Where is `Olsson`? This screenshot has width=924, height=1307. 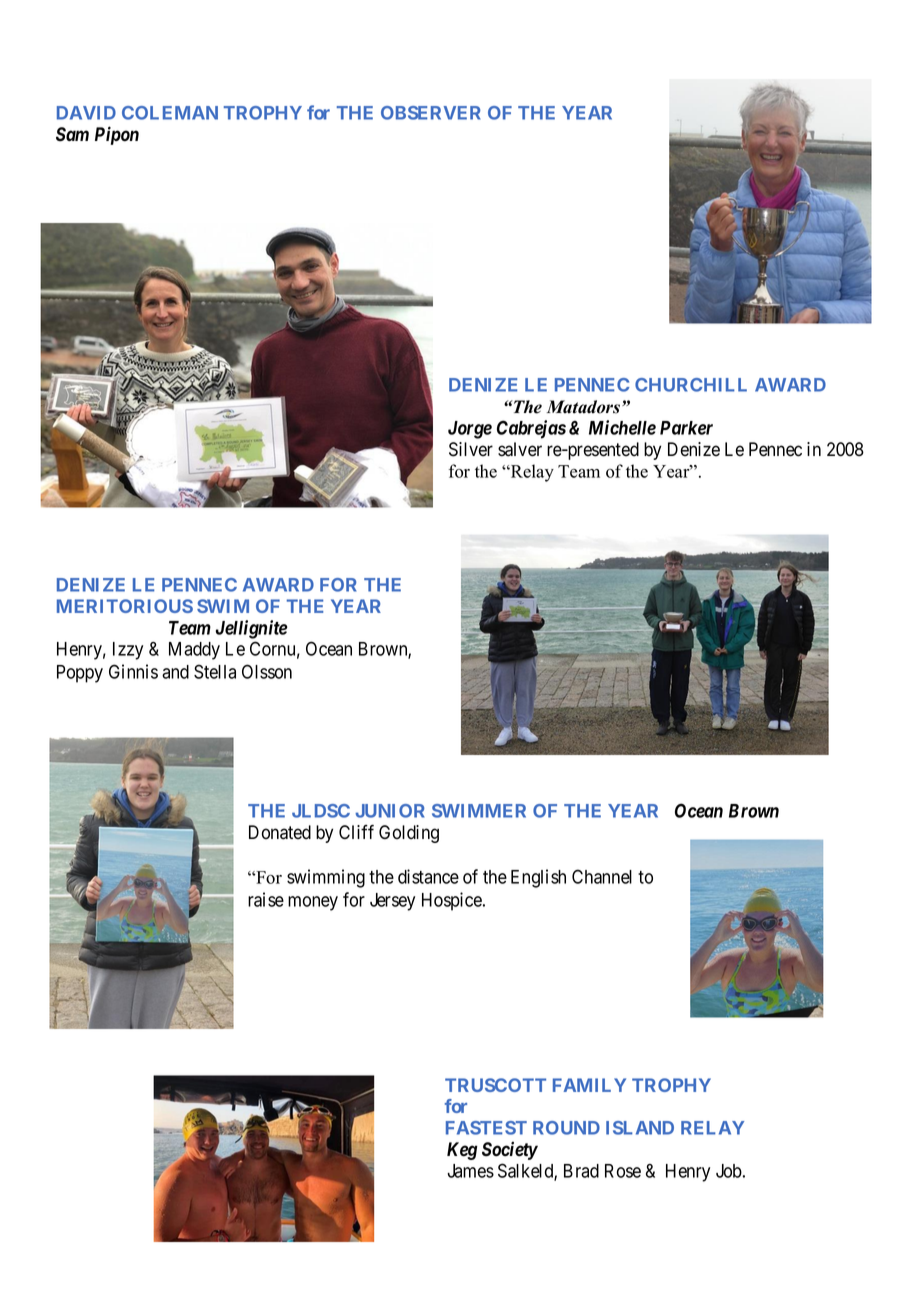 Olsson is located at coordinates (267, 671).
